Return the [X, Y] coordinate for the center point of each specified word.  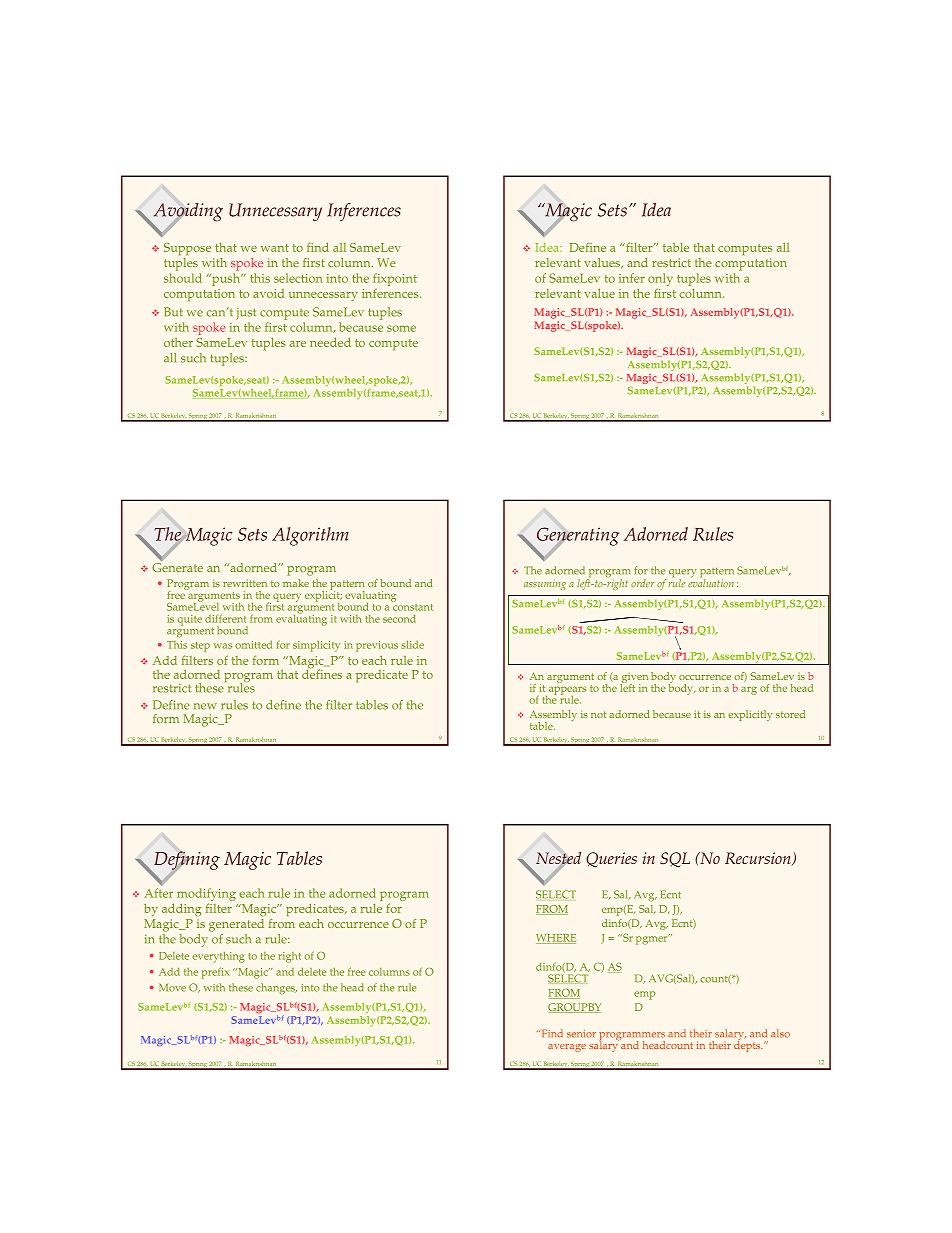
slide [412, 644]
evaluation [711, 582]
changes [276, 988]
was [223, 646]
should [183, 278]
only [660, 279]
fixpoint [395, 279]
